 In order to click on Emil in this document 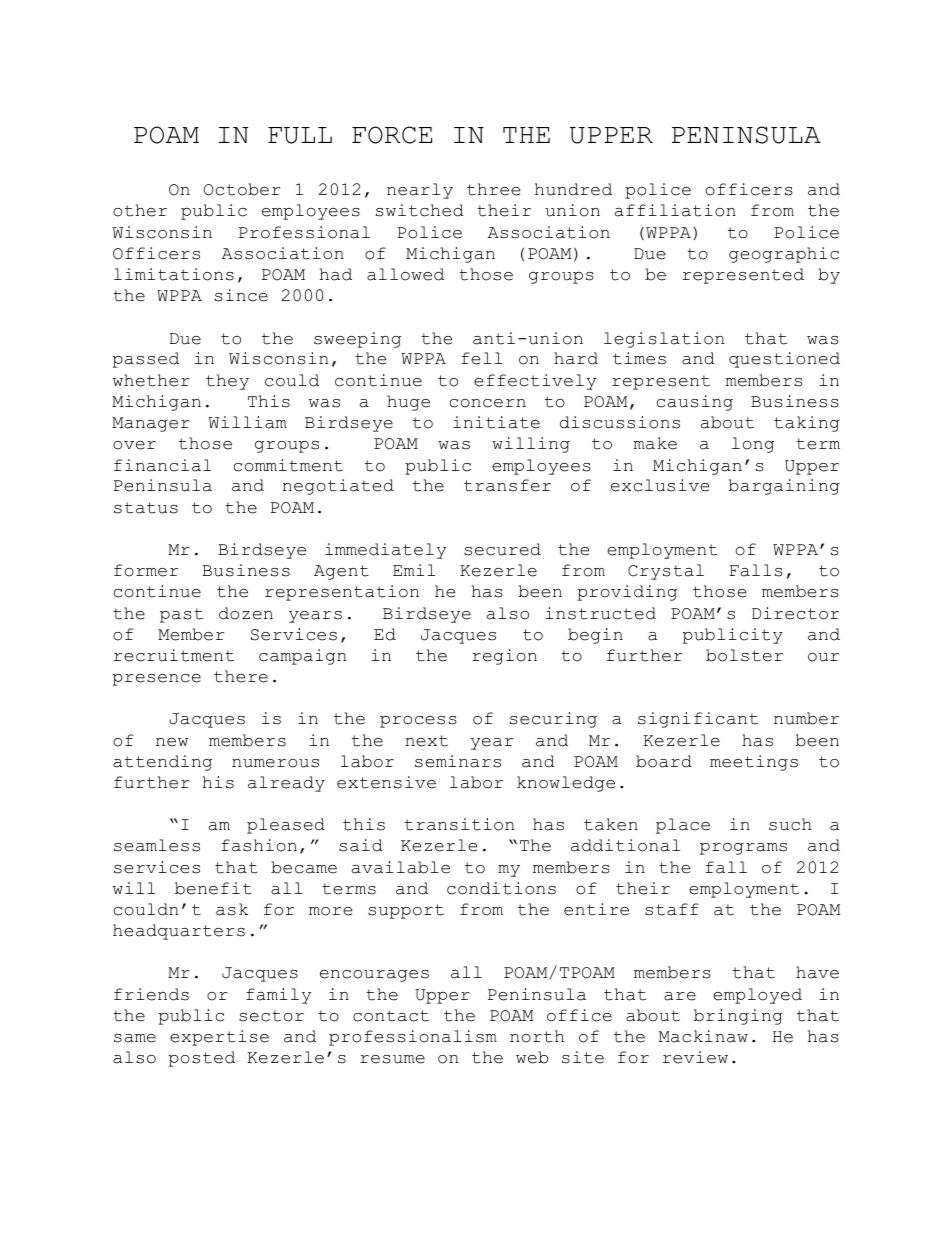, I will do `click(414, 570)`.
